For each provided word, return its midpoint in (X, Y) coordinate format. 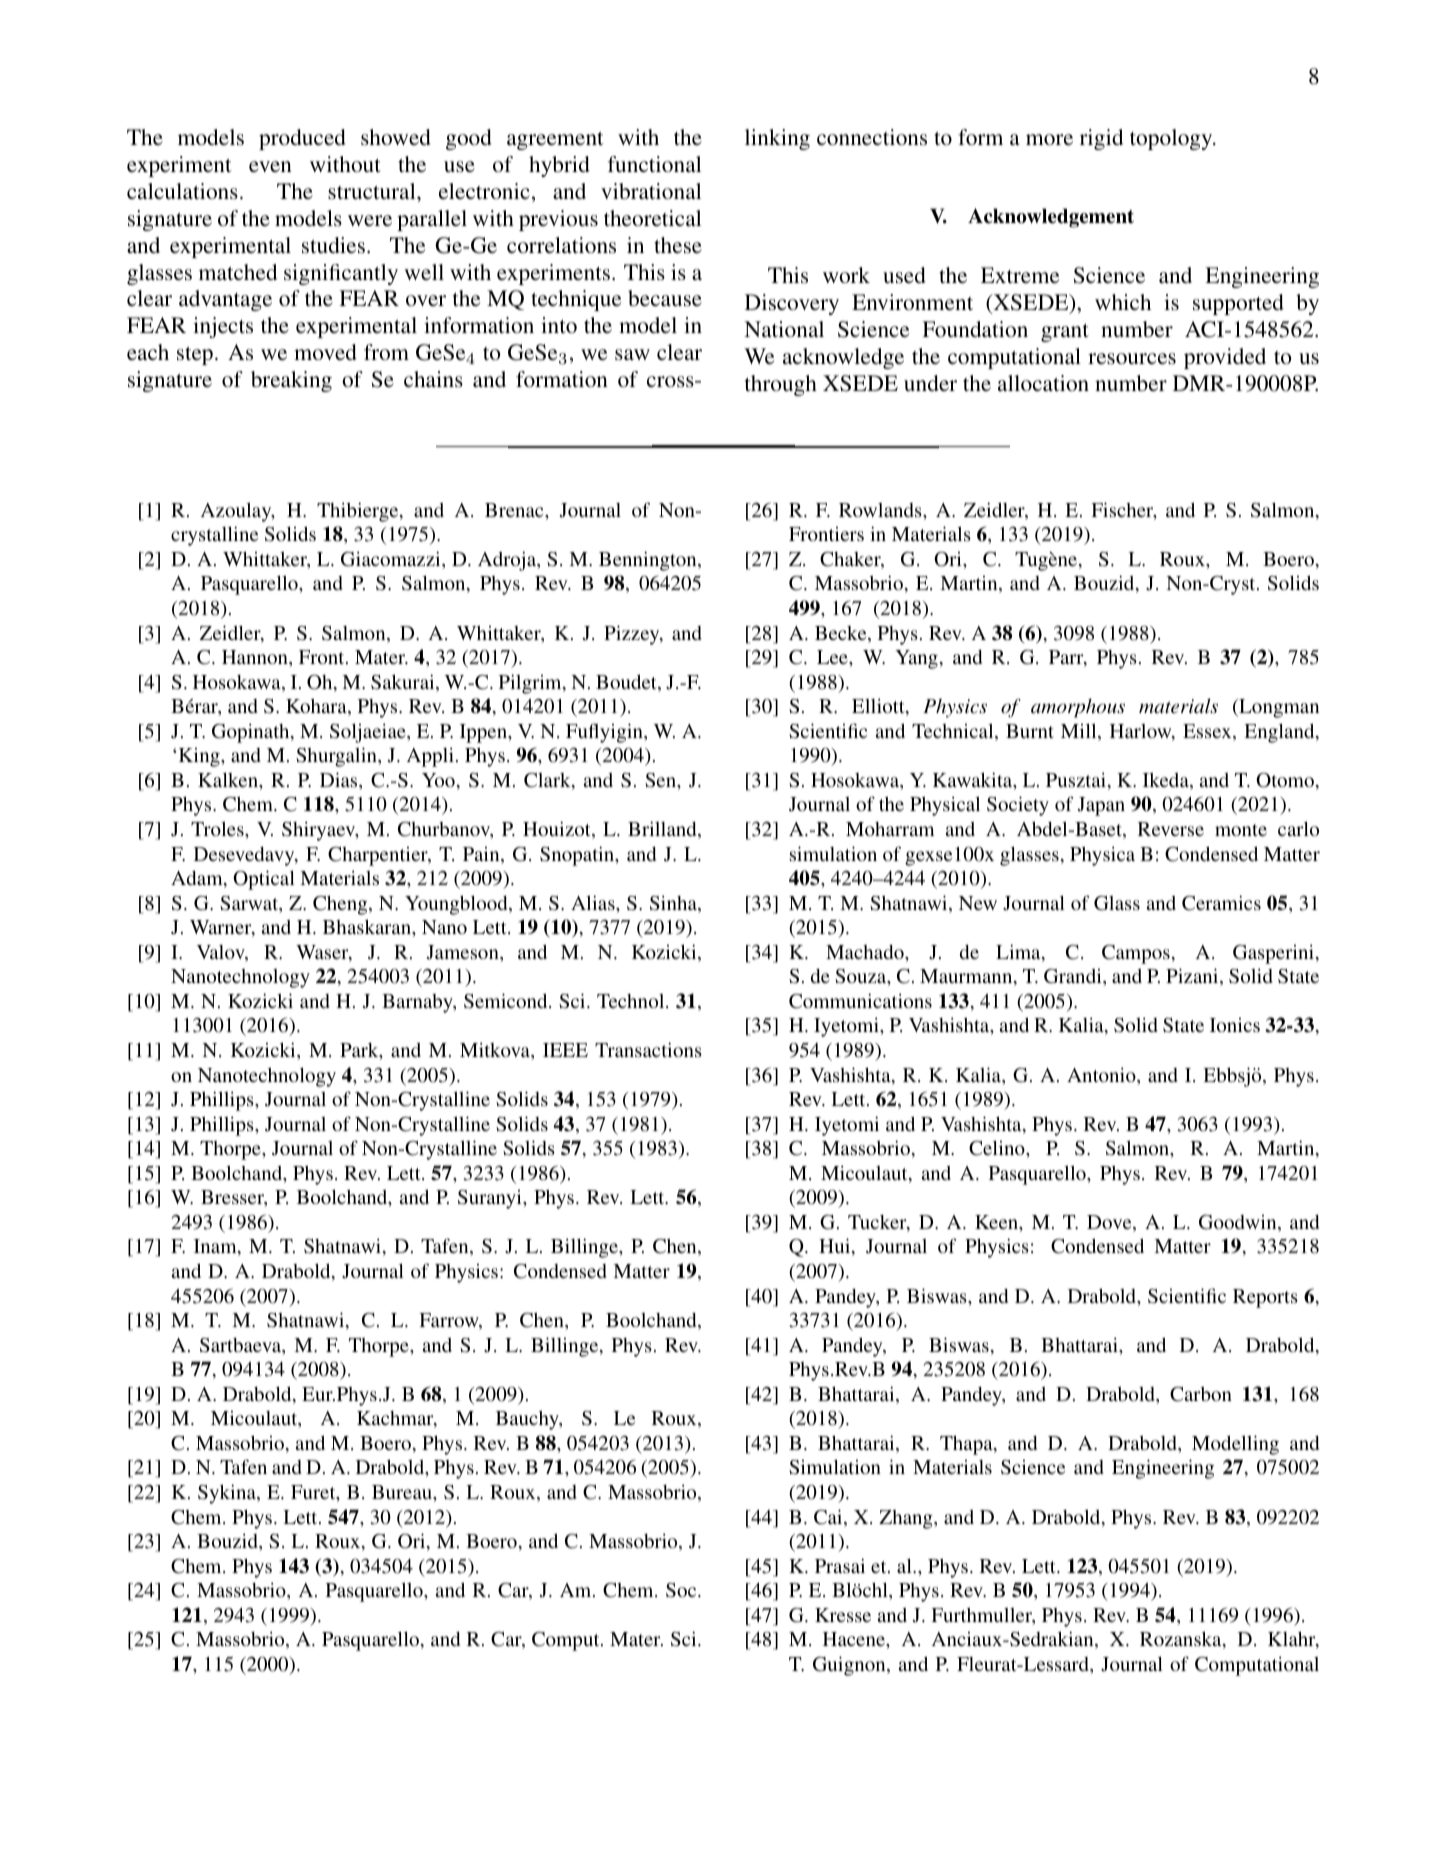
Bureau (403, 1492)
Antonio (1102, 1076)
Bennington (649, 561)
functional (654, 164)
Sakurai (404, 683)
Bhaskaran (368, 926)
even (270, 166)
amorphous (1078, 708)
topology (1172, 139)
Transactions (648, 1049)
